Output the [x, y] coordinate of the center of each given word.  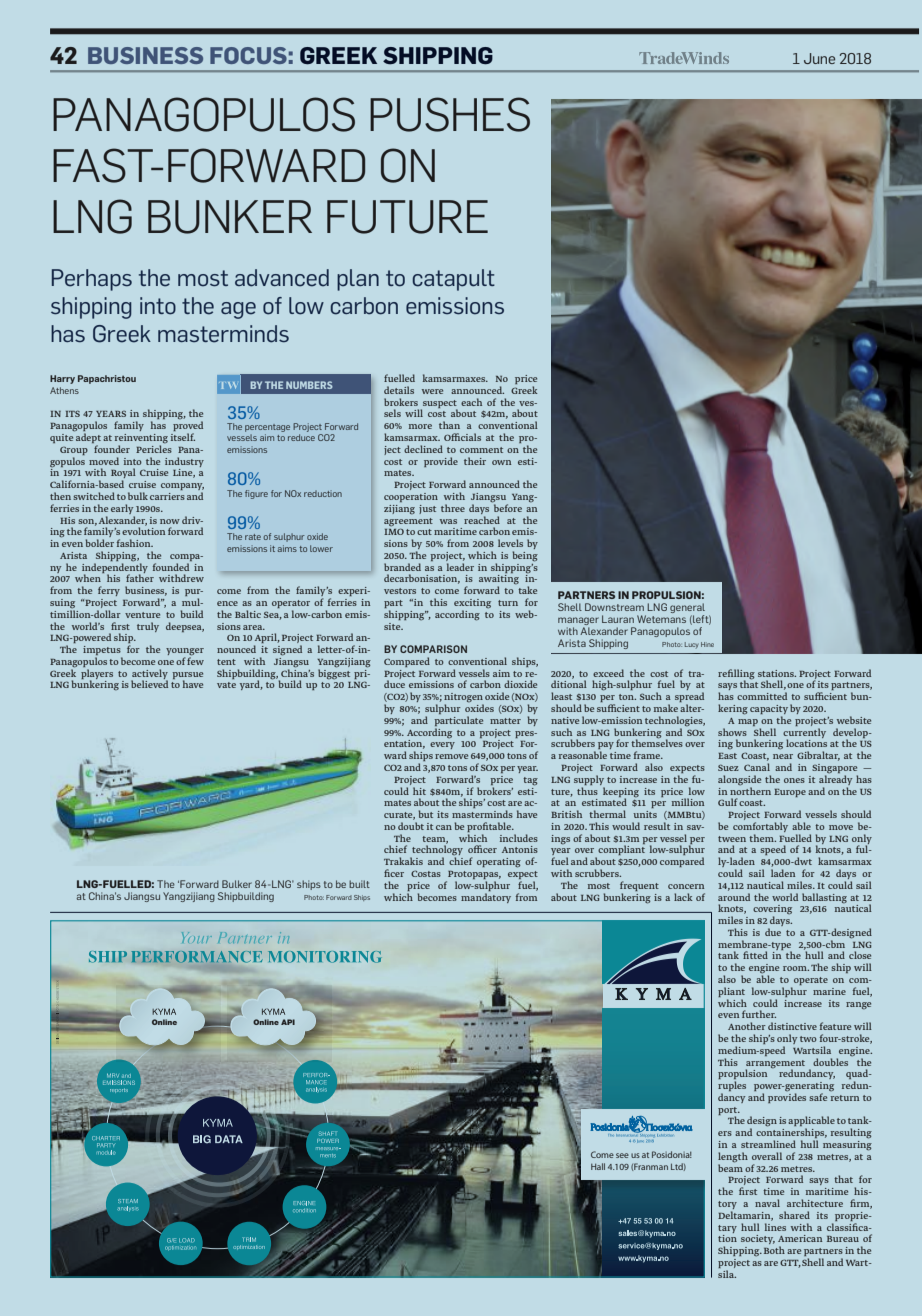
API [288, 1022]
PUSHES [450, 114]
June [819, 58]
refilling [736, 675]
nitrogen [464, 699]
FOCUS [248, 55]
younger [185, 653]
